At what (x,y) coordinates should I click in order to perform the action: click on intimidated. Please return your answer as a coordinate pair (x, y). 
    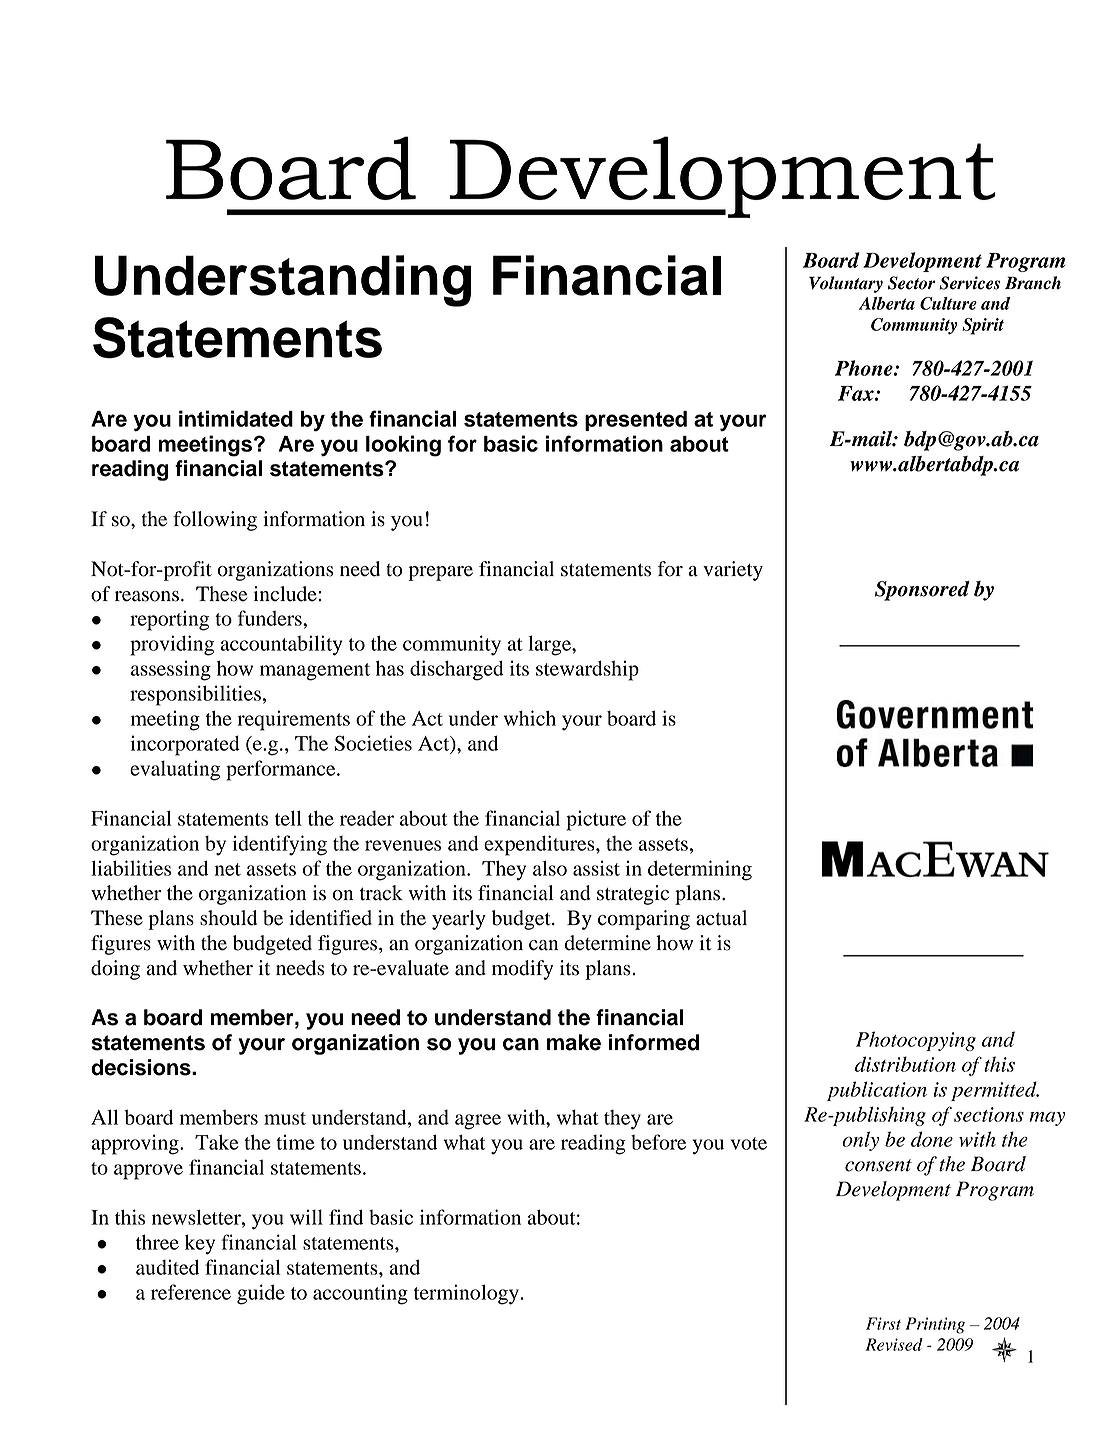
    Looking at the image, I should click on (236, 418).
